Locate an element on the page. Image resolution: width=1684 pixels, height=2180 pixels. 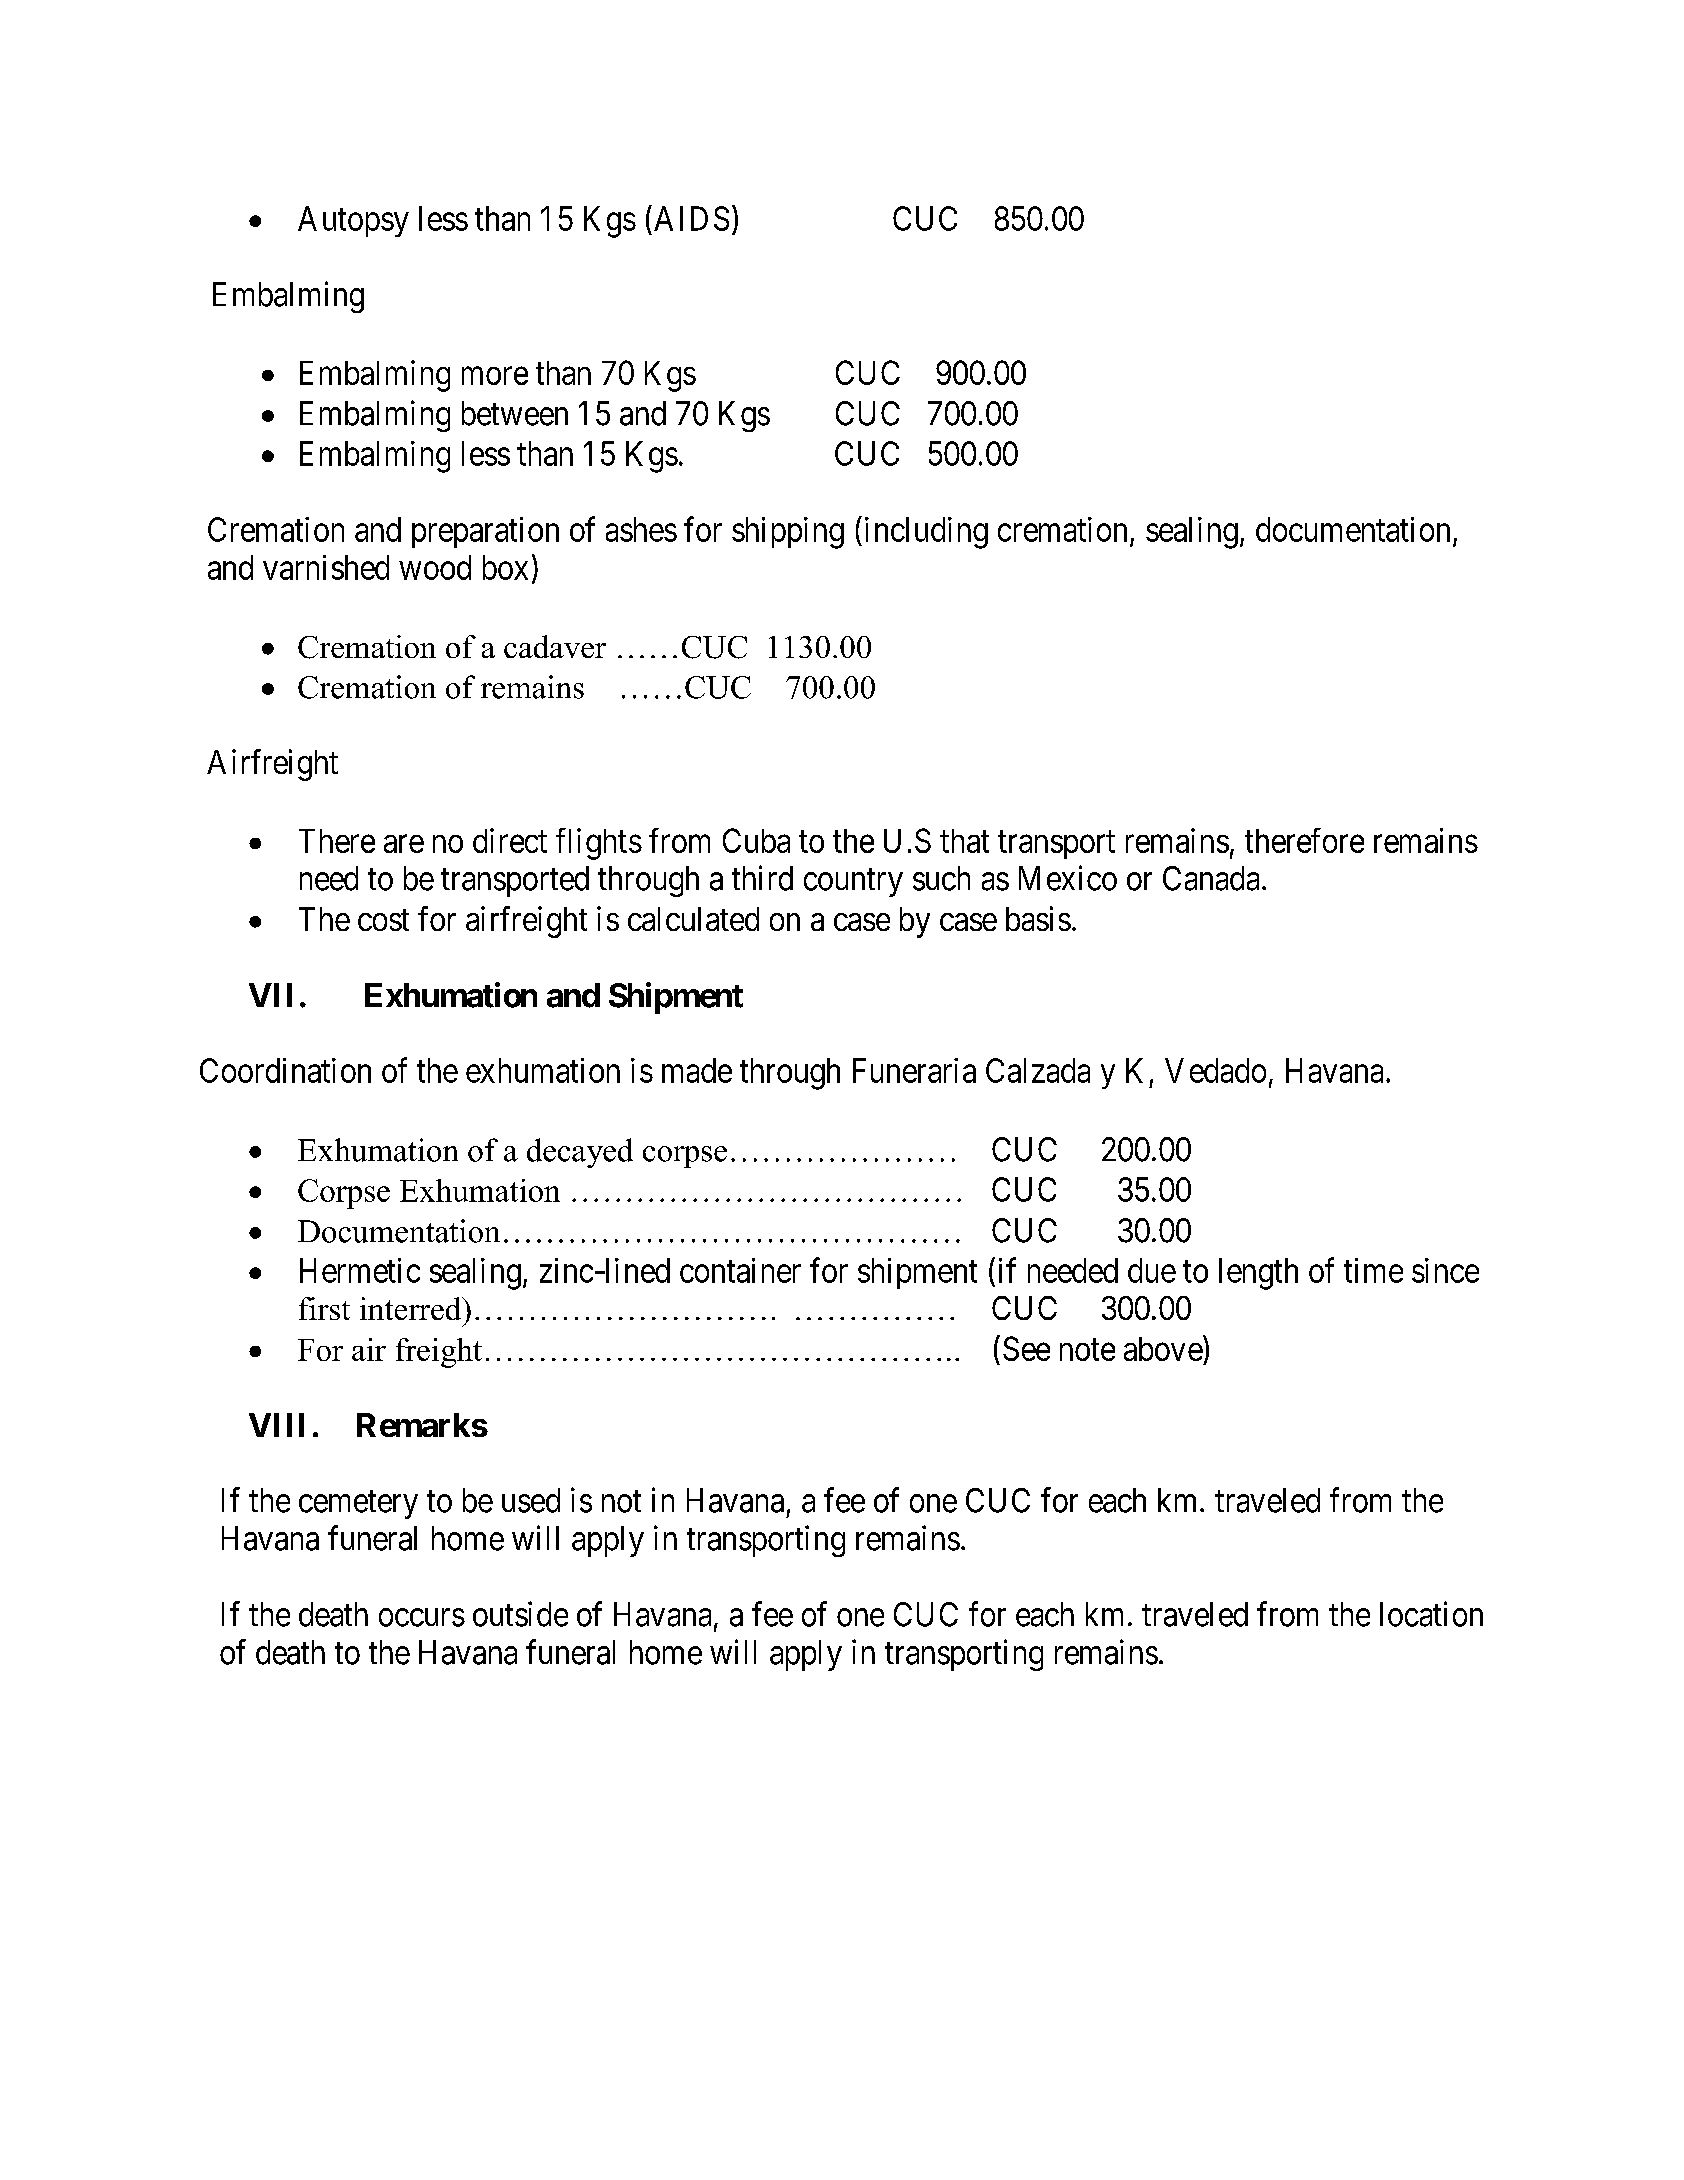
Autopsy is located at coordinates (353, 221).
